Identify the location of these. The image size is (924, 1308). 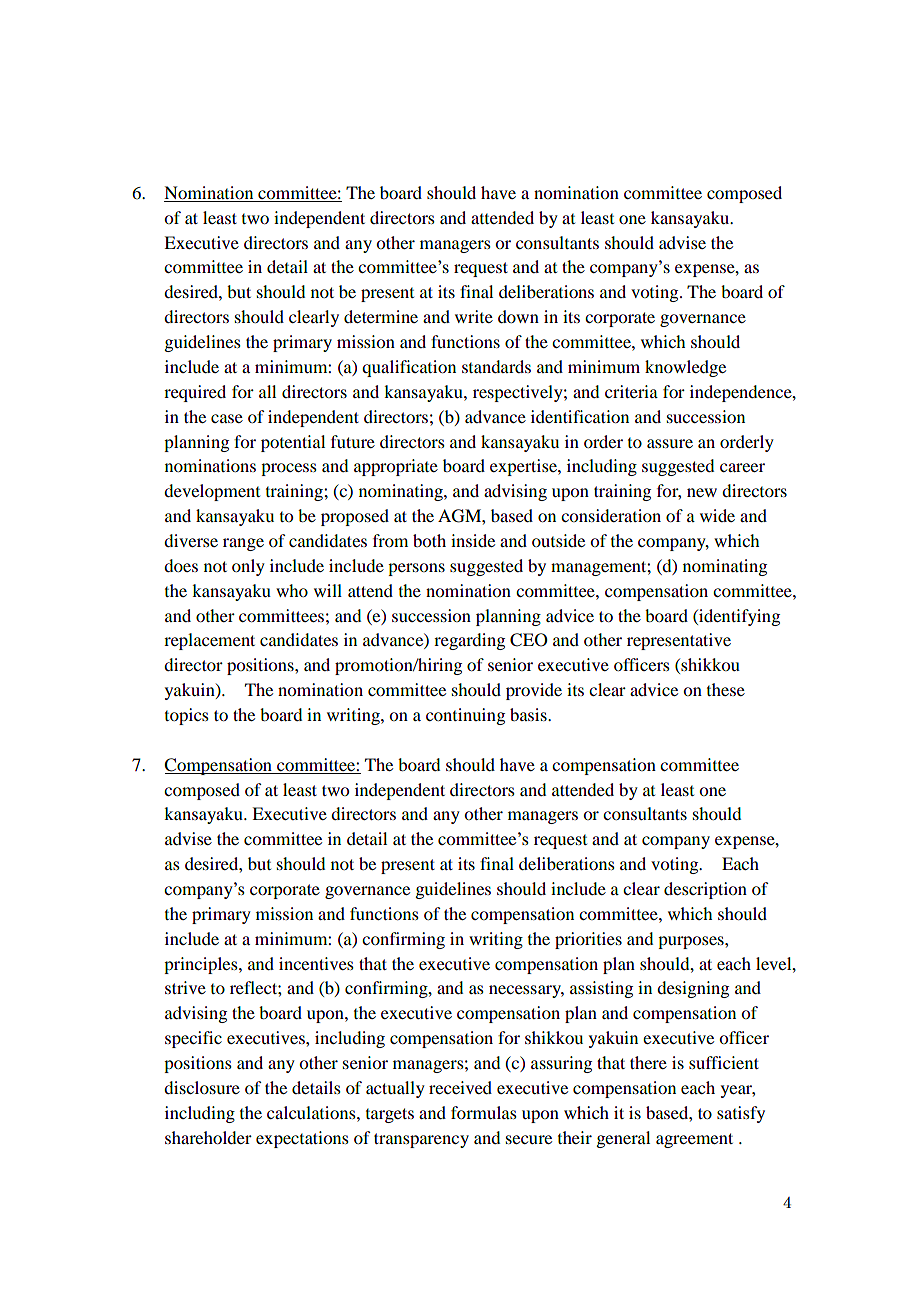
(726, 689).
